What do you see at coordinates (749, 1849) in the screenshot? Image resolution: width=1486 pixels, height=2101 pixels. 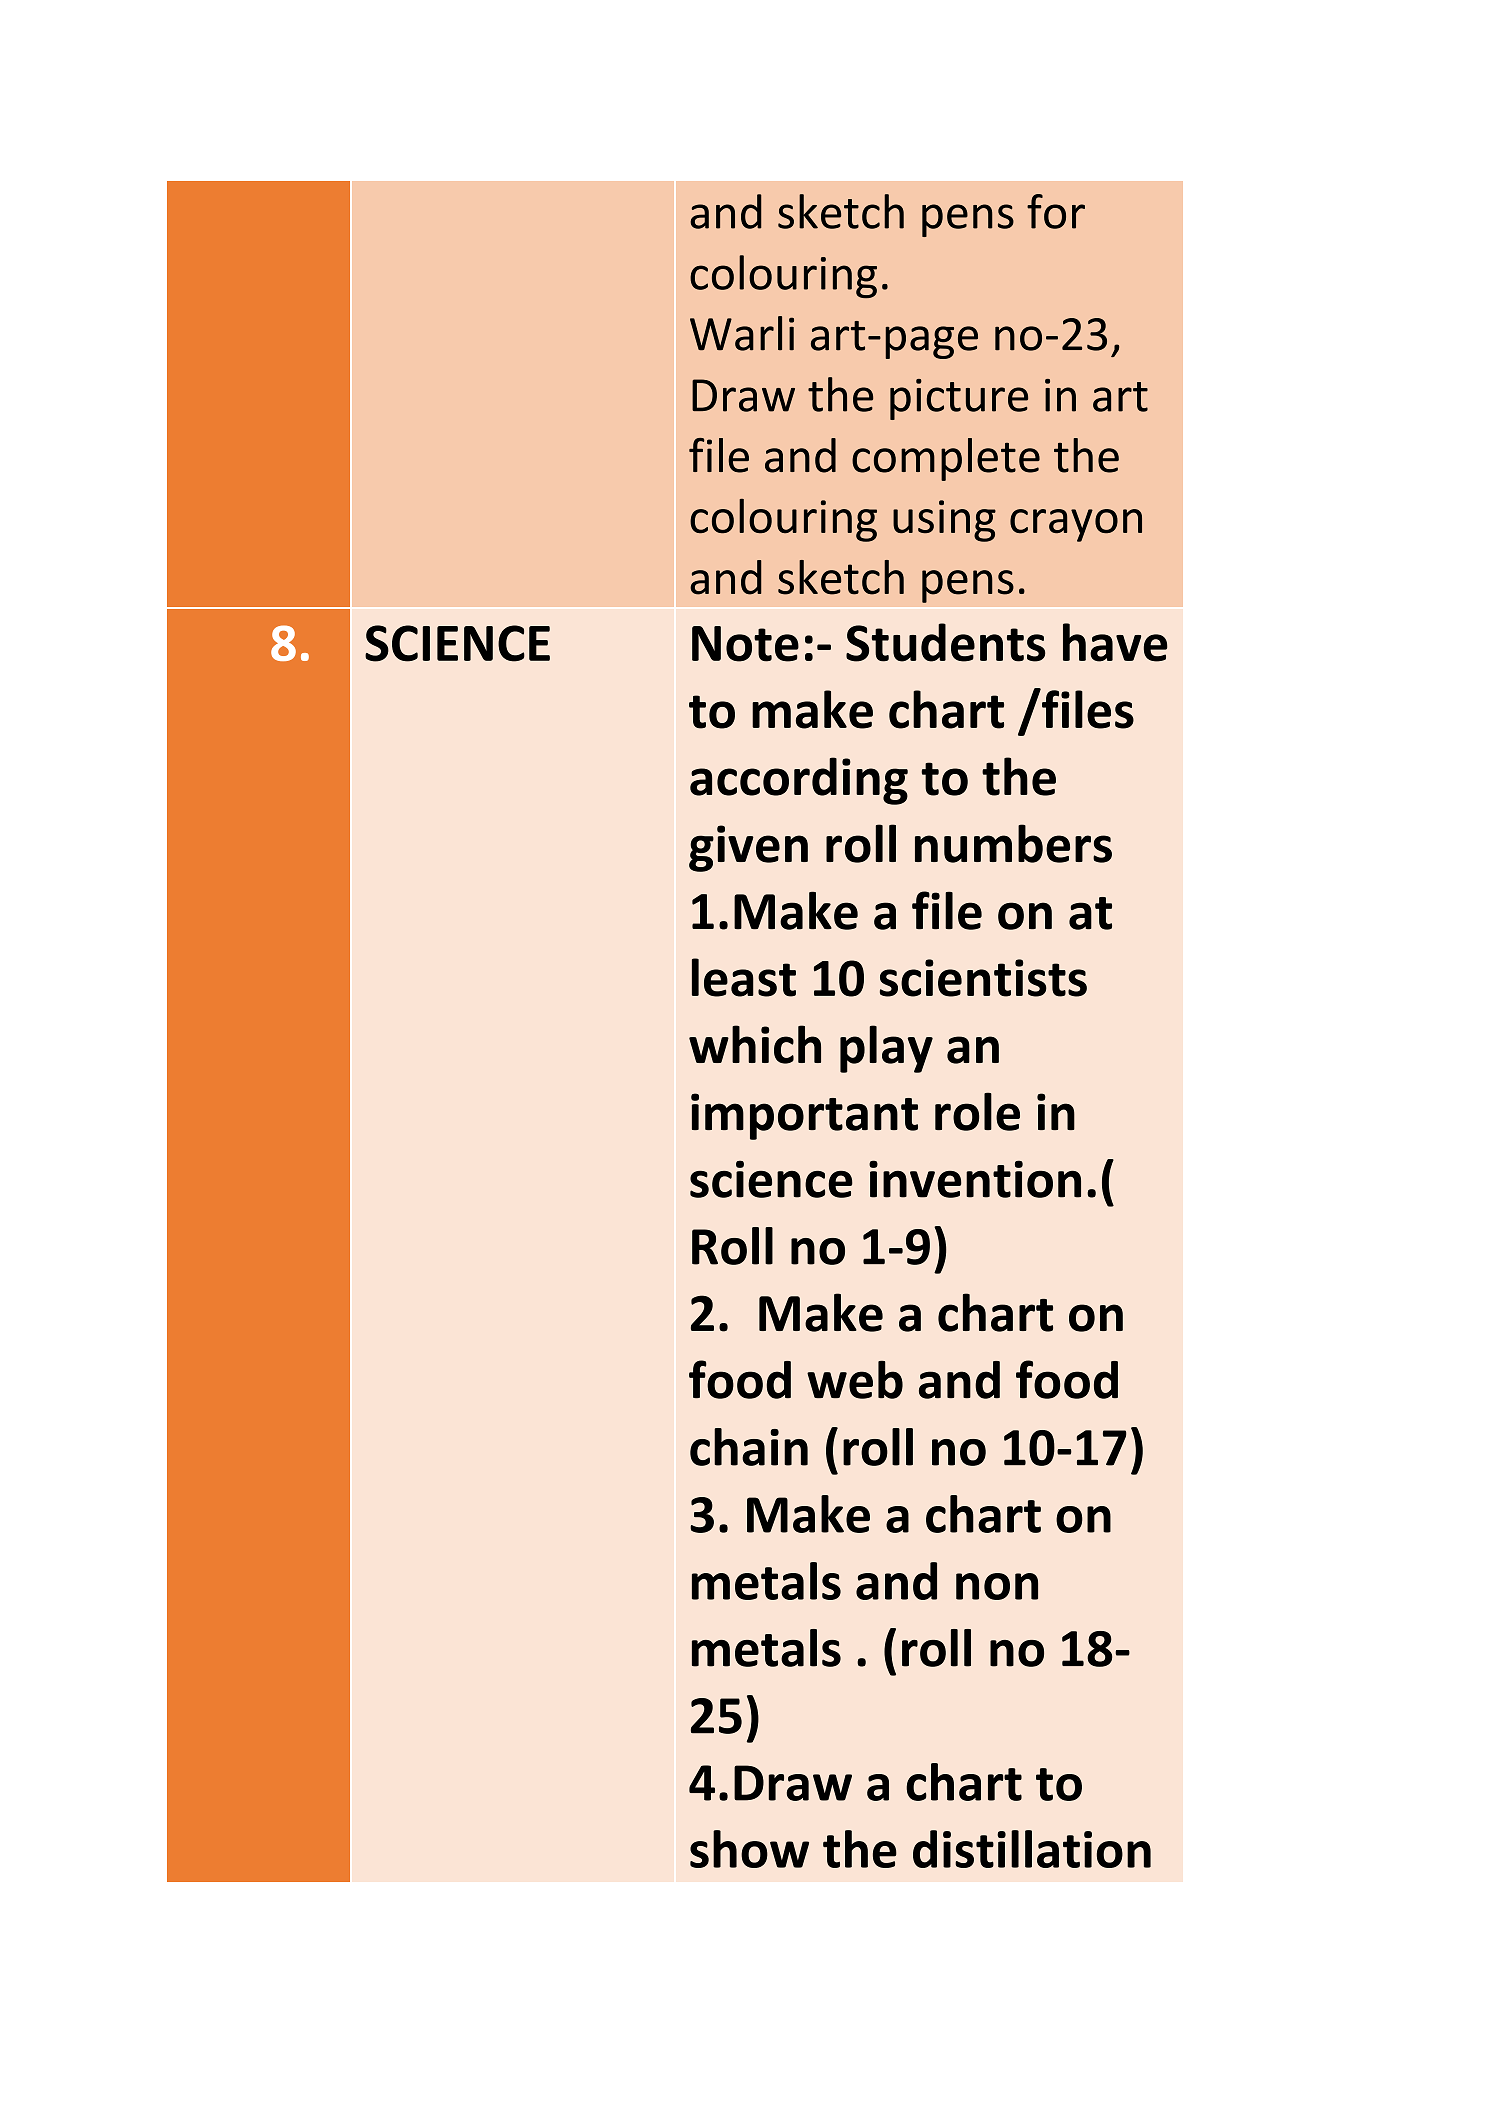 I see `show` at bounding box center [749, 1849].
